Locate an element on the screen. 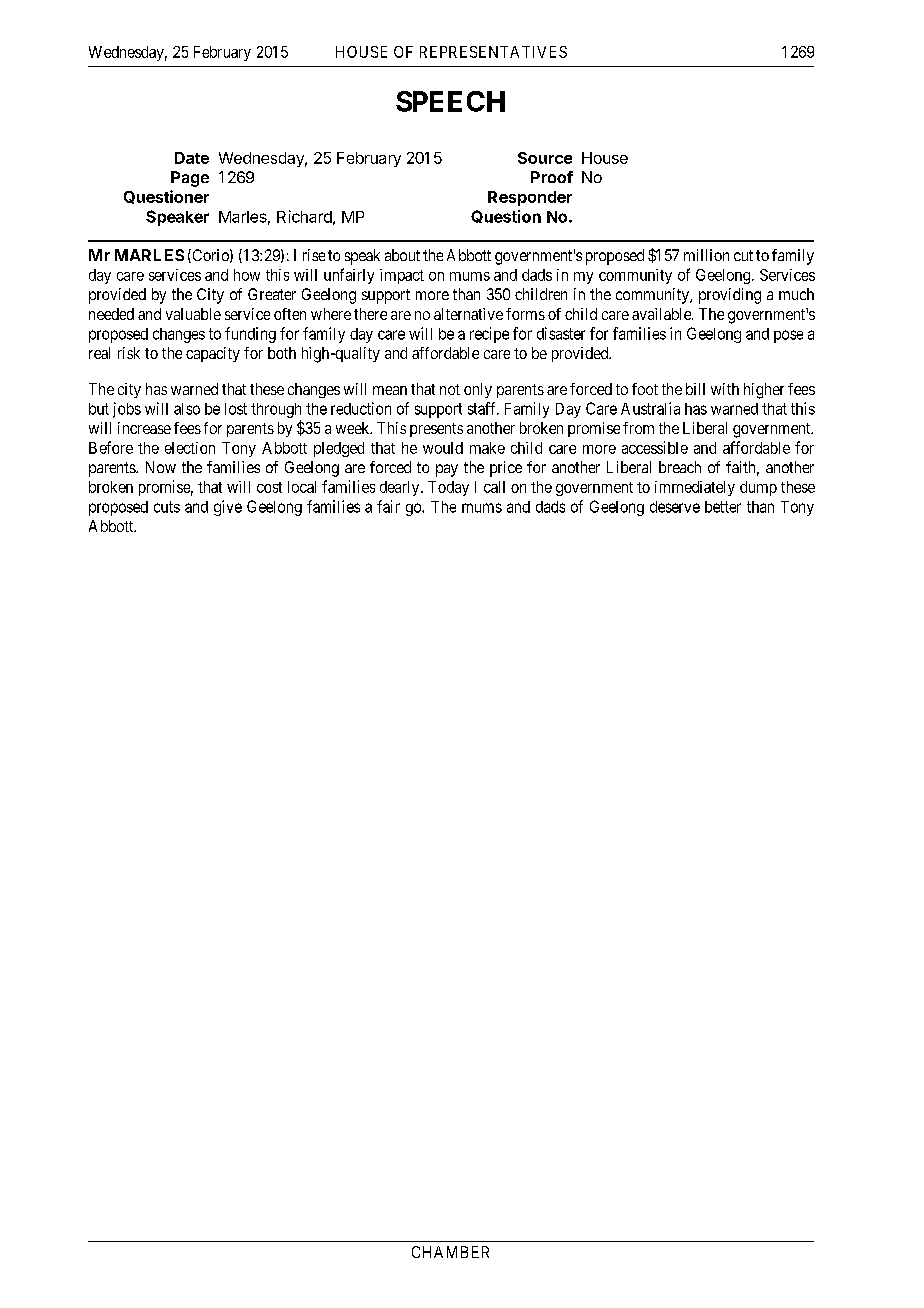 This screenshot has height=1308, width=924. Source is located at coordinates (545, 158).
